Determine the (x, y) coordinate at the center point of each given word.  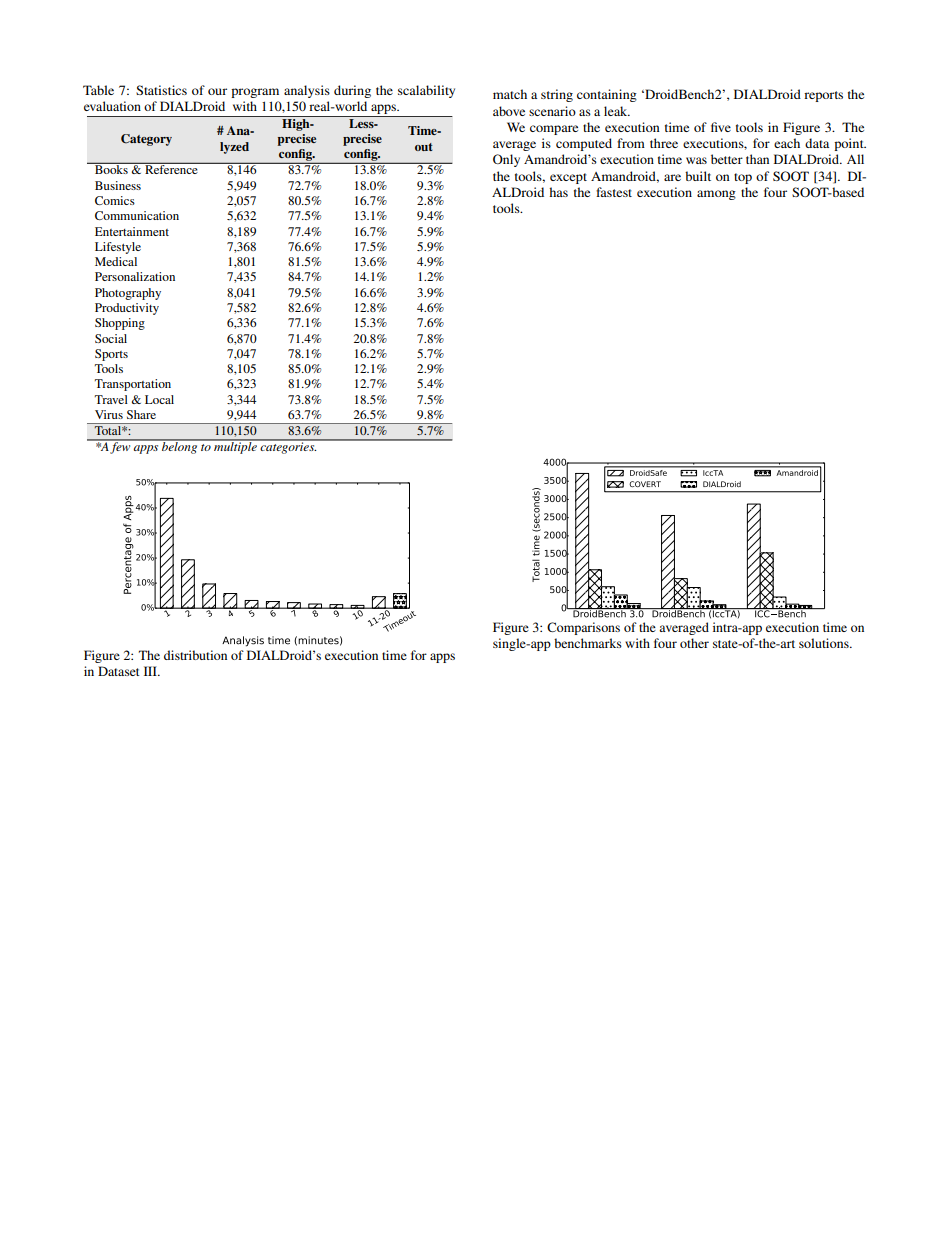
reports (823, 96)
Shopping (120, 324)
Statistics (161, 90)
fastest (614, 192)
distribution (195, 655)
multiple (235, 447)
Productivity (127, 309)
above (509, 111)
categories (287, 447)
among (716, 195)
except (568, 178)
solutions (825, 643)
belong (180, 447)
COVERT (645, 484)
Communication (137, 215)
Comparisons (583, 628)
